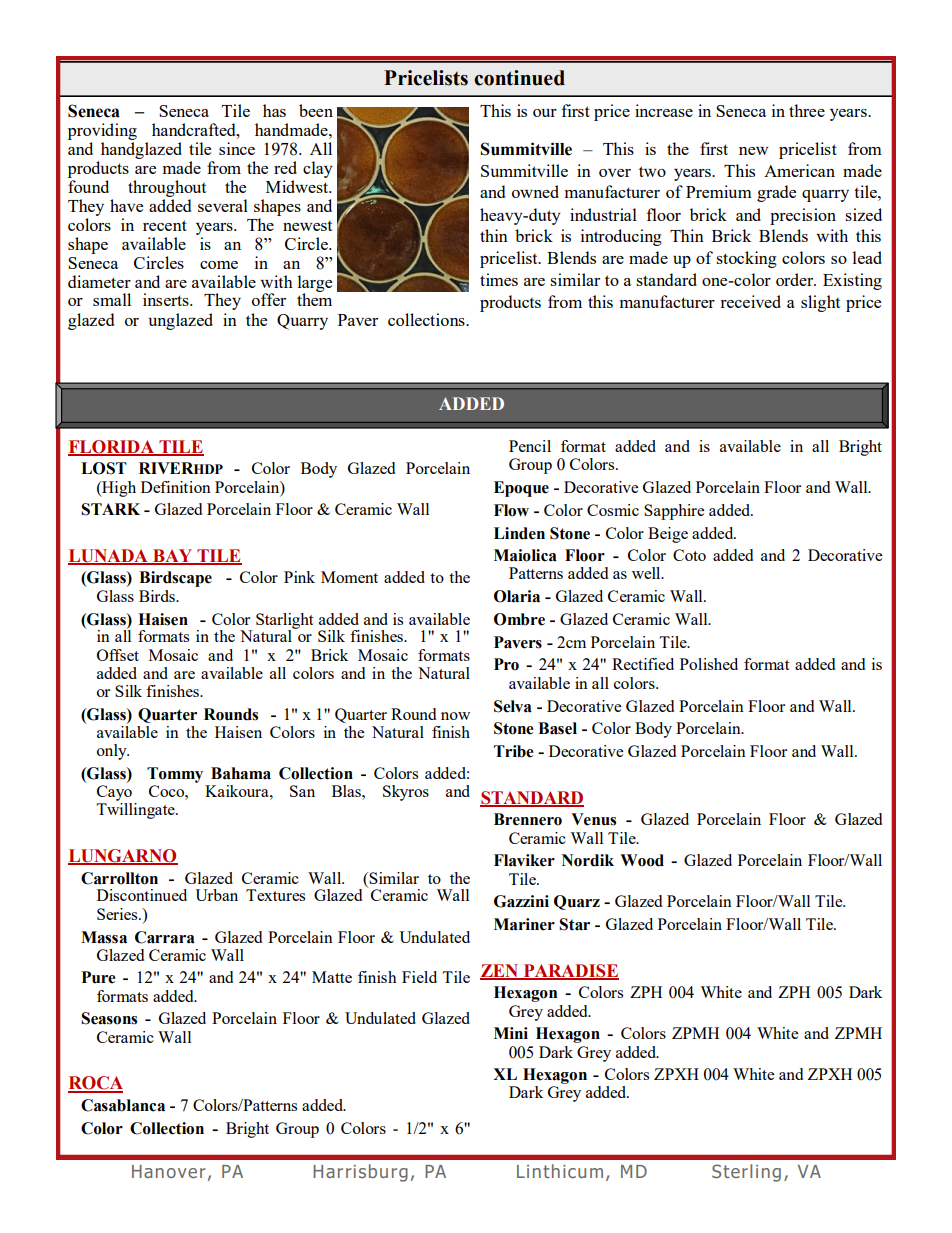  I want to click on owned, so click(535, 191).
